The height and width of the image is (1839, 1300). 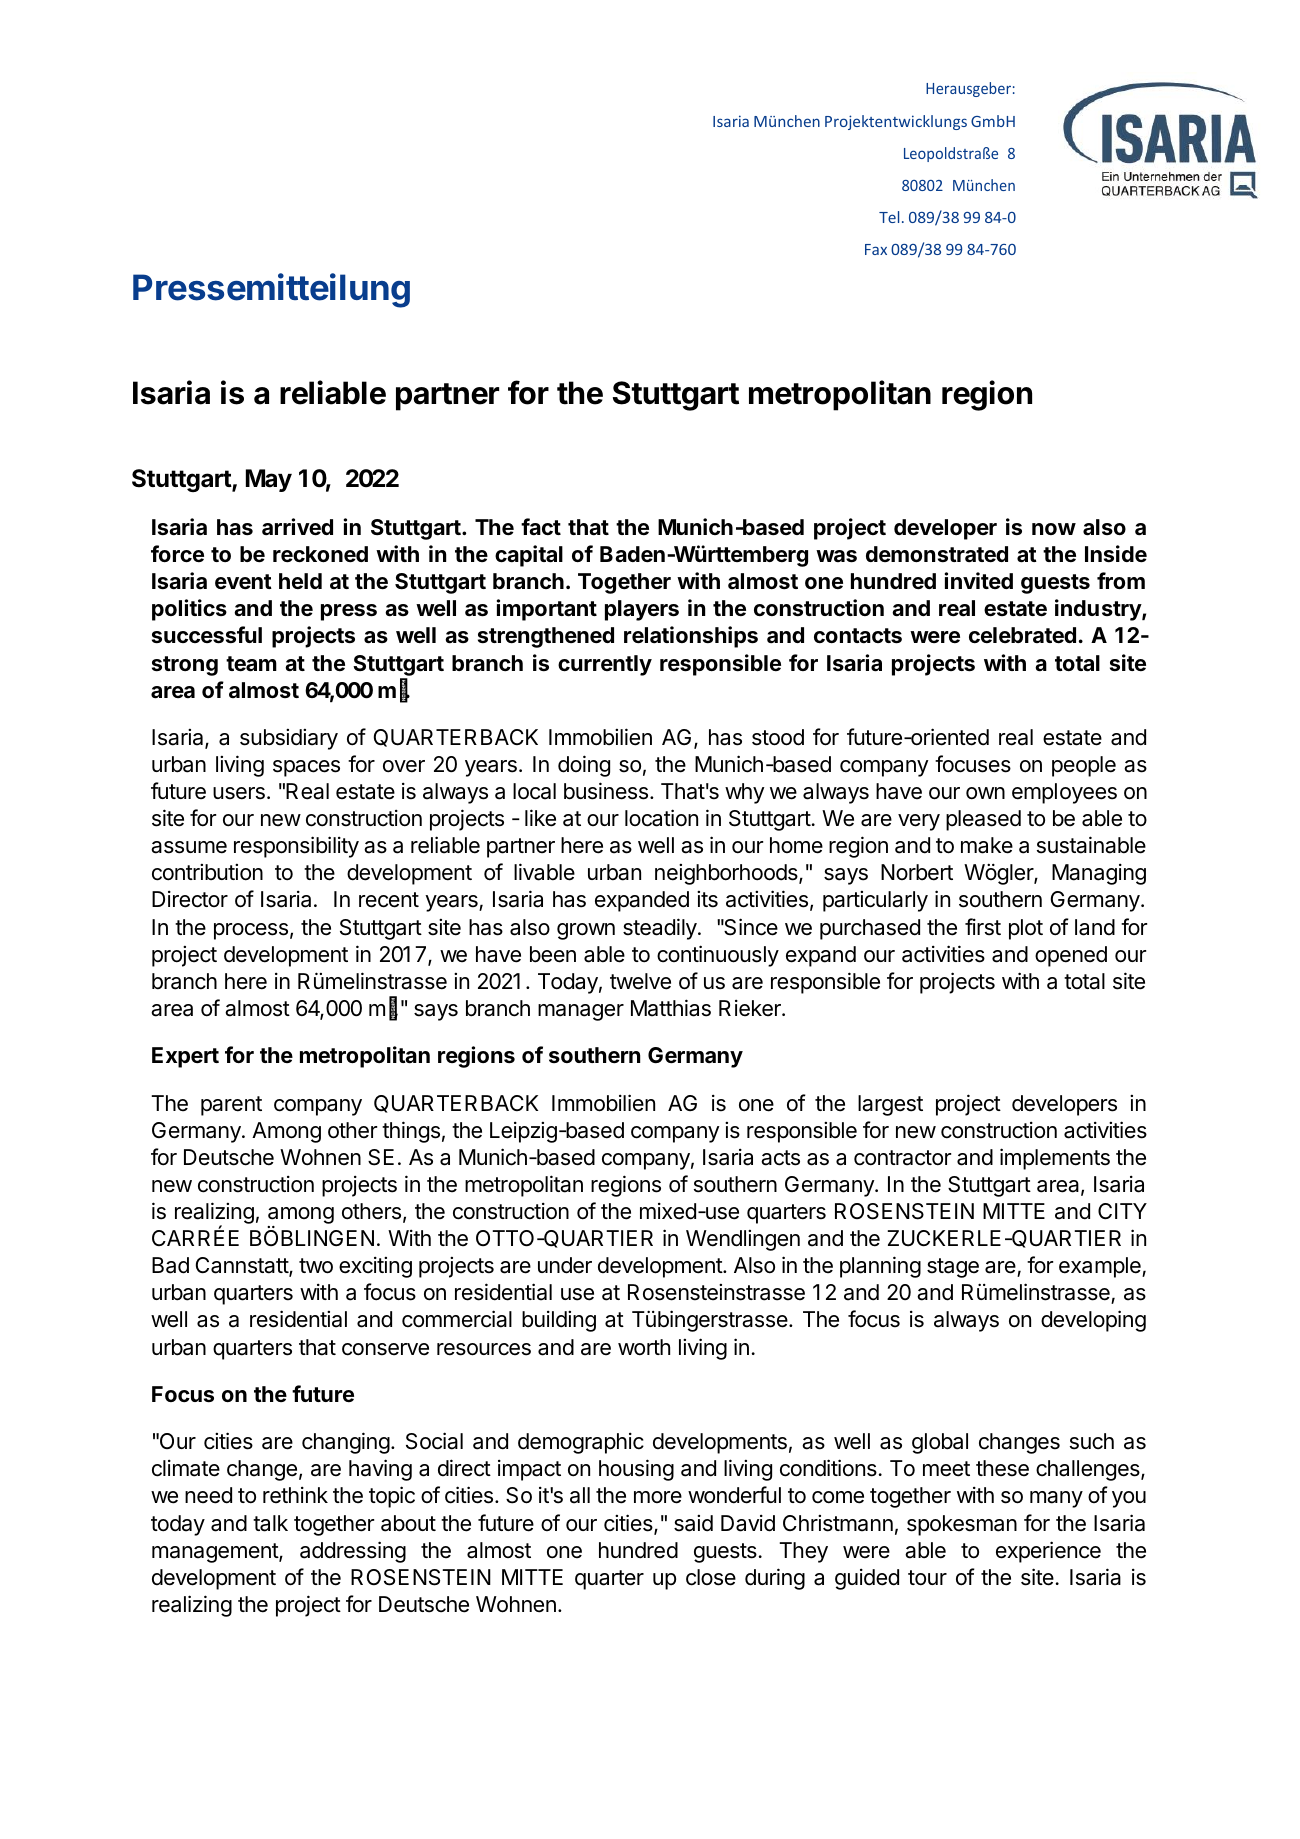 What do you see at coordinates (300, 581) in the image?
I see `held` at bounding box center [300, 581].
